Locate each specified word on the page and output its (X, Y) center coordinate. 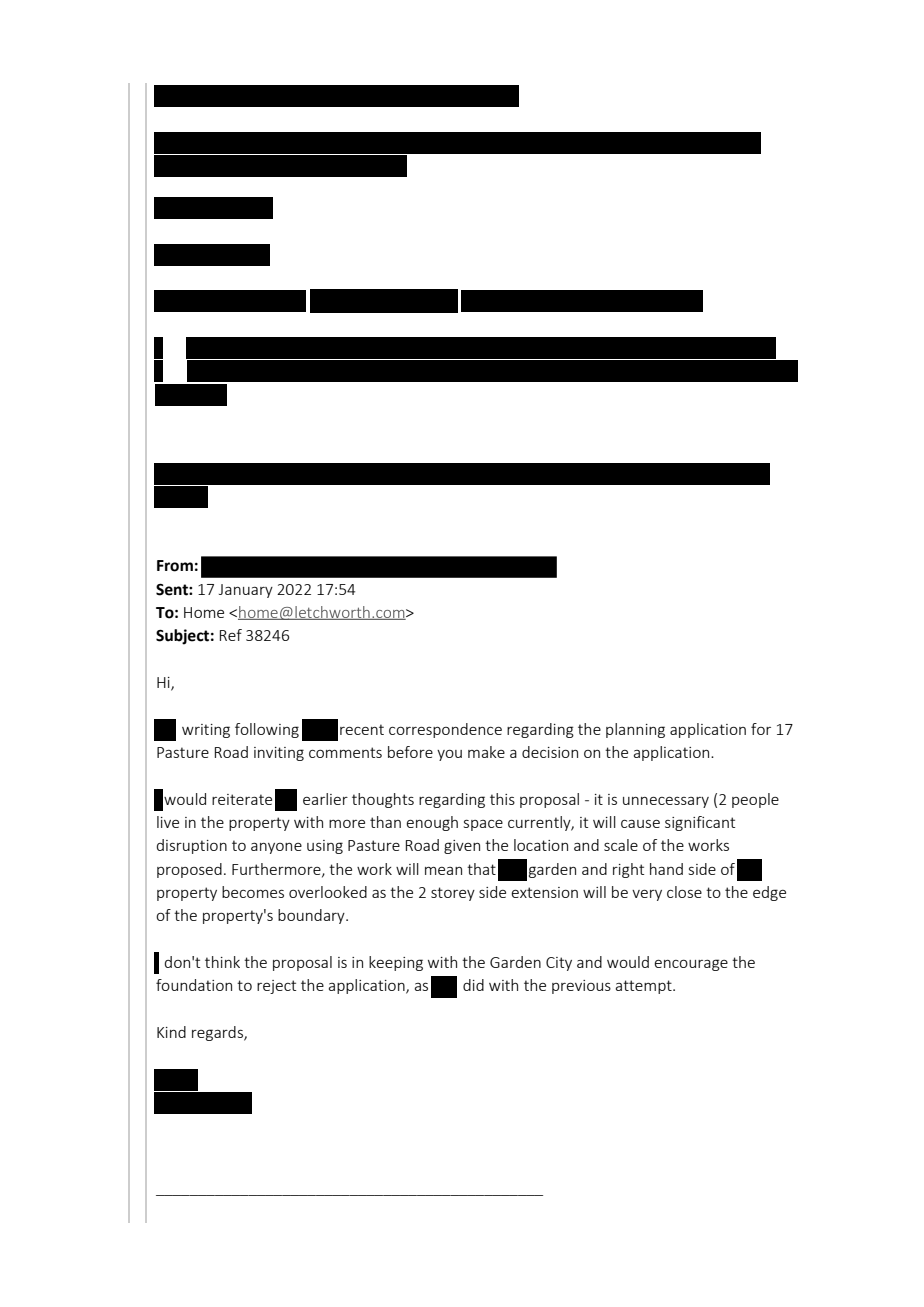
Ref (231, 635)
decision (550, 752)
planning (635, 730)
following (267, 730)
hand (666, 869)
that (481, 869)
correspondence (445, 730)
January (246, 591)
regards (218, 1033)
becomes (253, 892)
